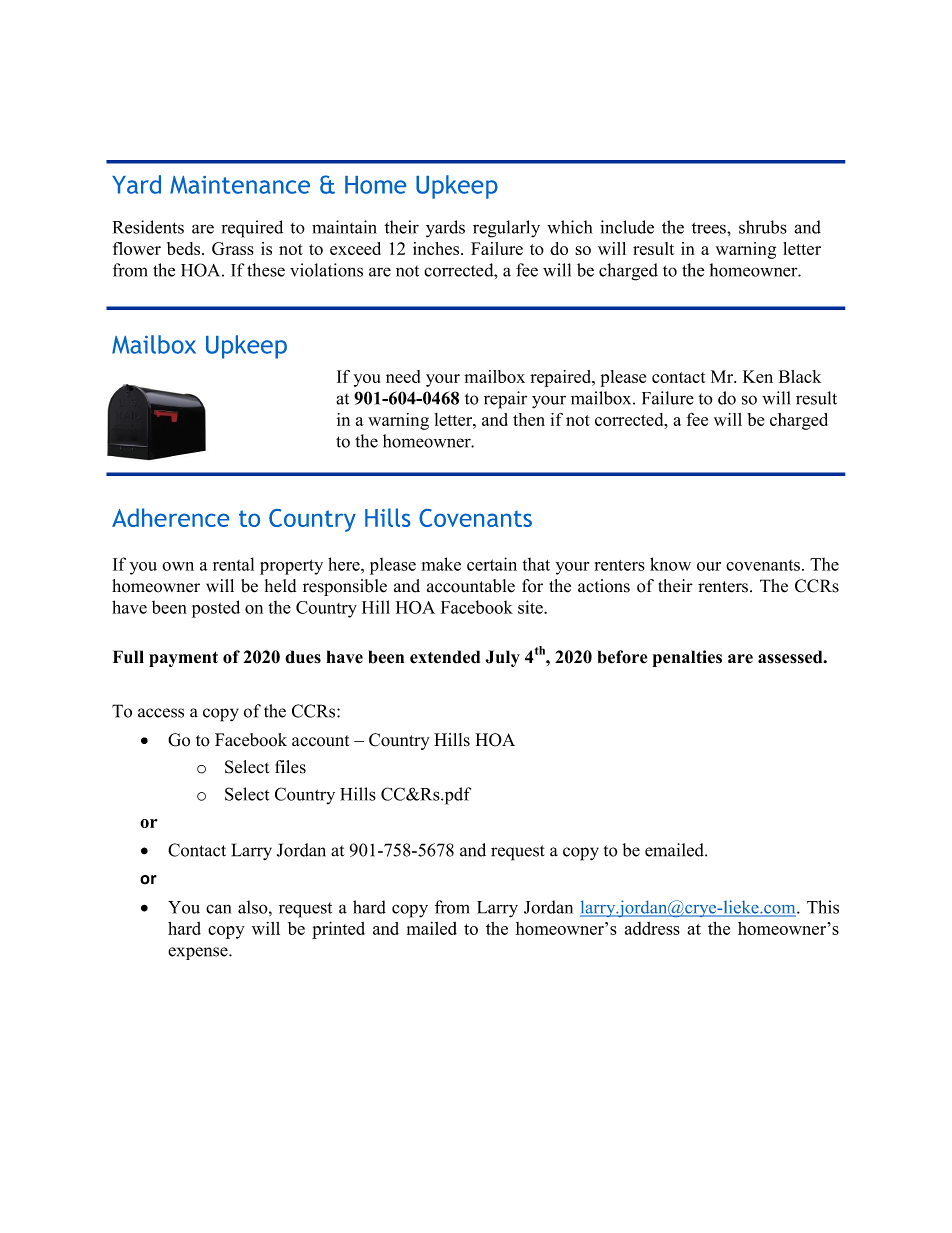  What do you see at coordinates (492, 564) in the screenshot?
I see `certain` at bounding box center [492, 564].
